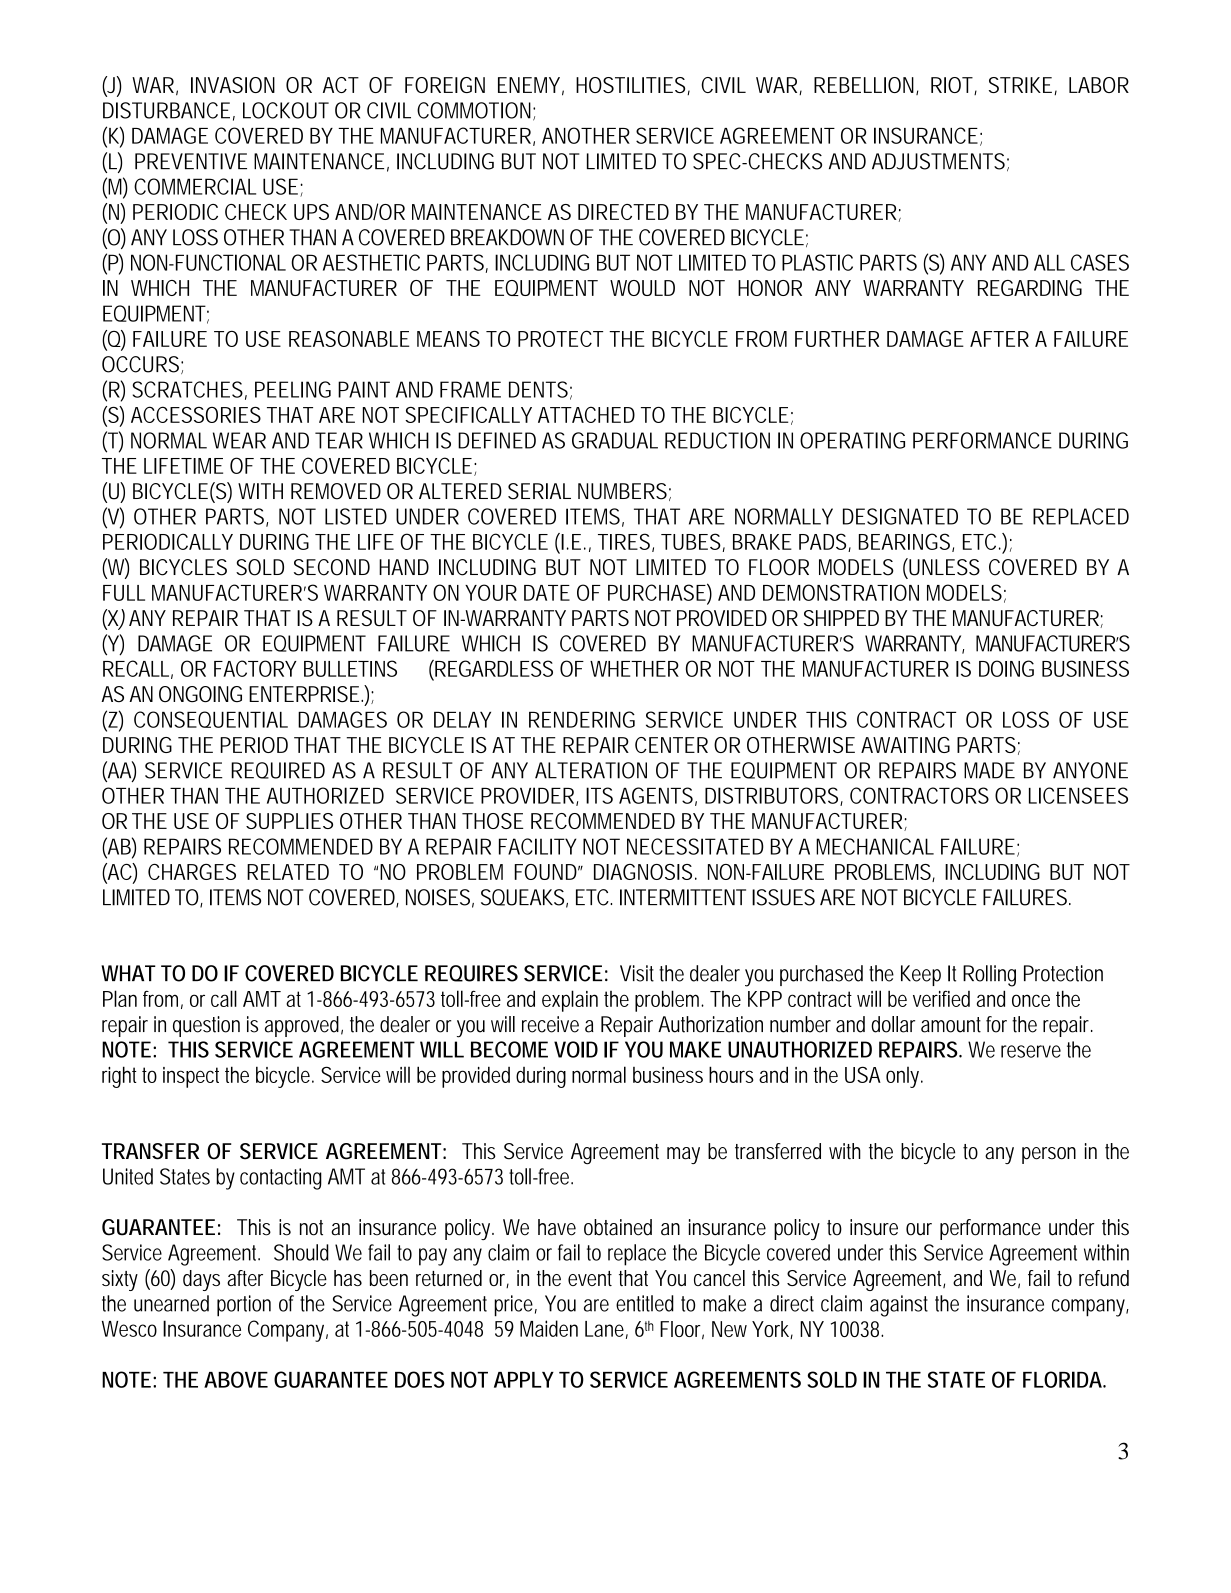 This screenshot has width=1231, height=1593. What do you see at coordinates (286, 110) in the screenshot?
I see `LOCKOUT` at bounding box center [286, 110].
